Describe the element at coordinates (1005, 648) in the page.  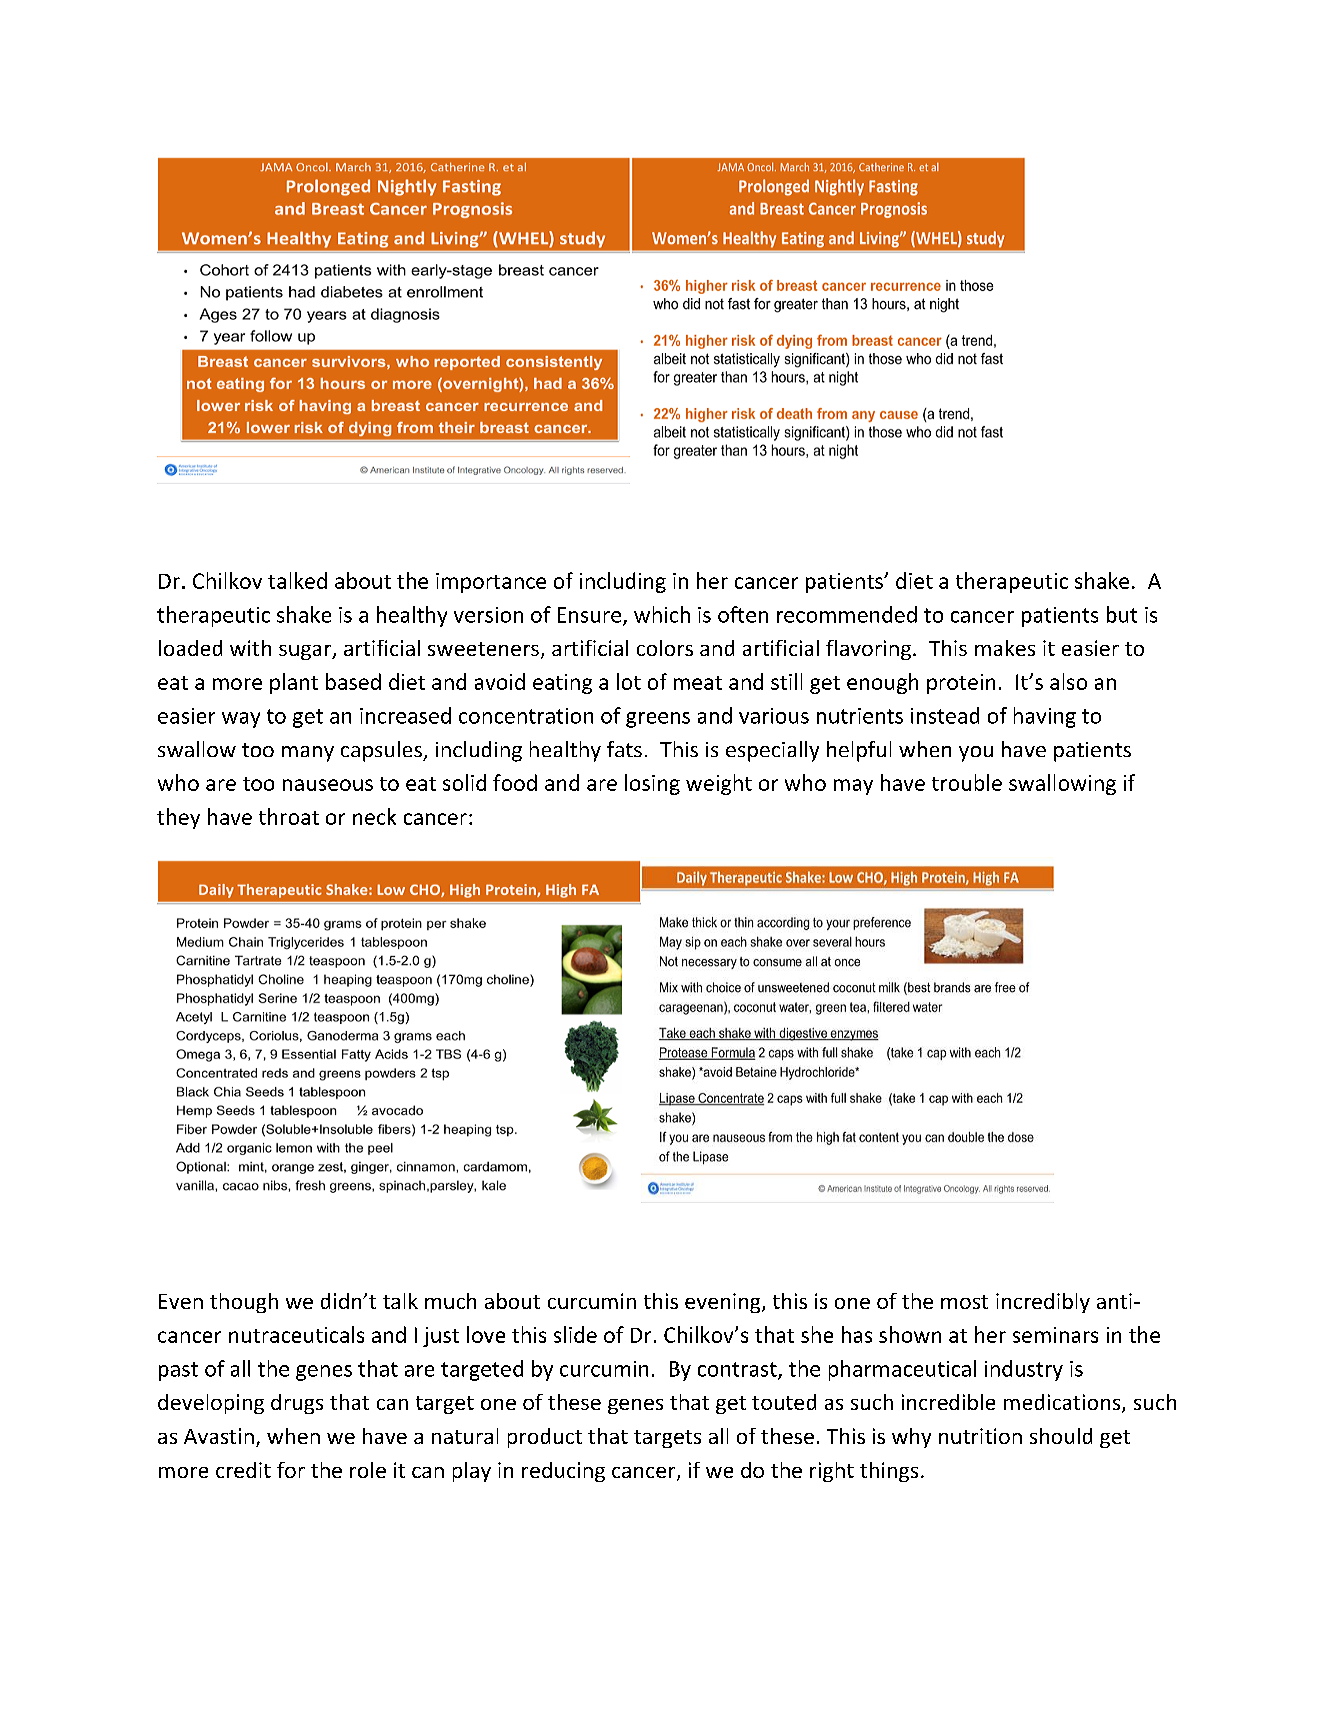
I see `makes` at that location.
